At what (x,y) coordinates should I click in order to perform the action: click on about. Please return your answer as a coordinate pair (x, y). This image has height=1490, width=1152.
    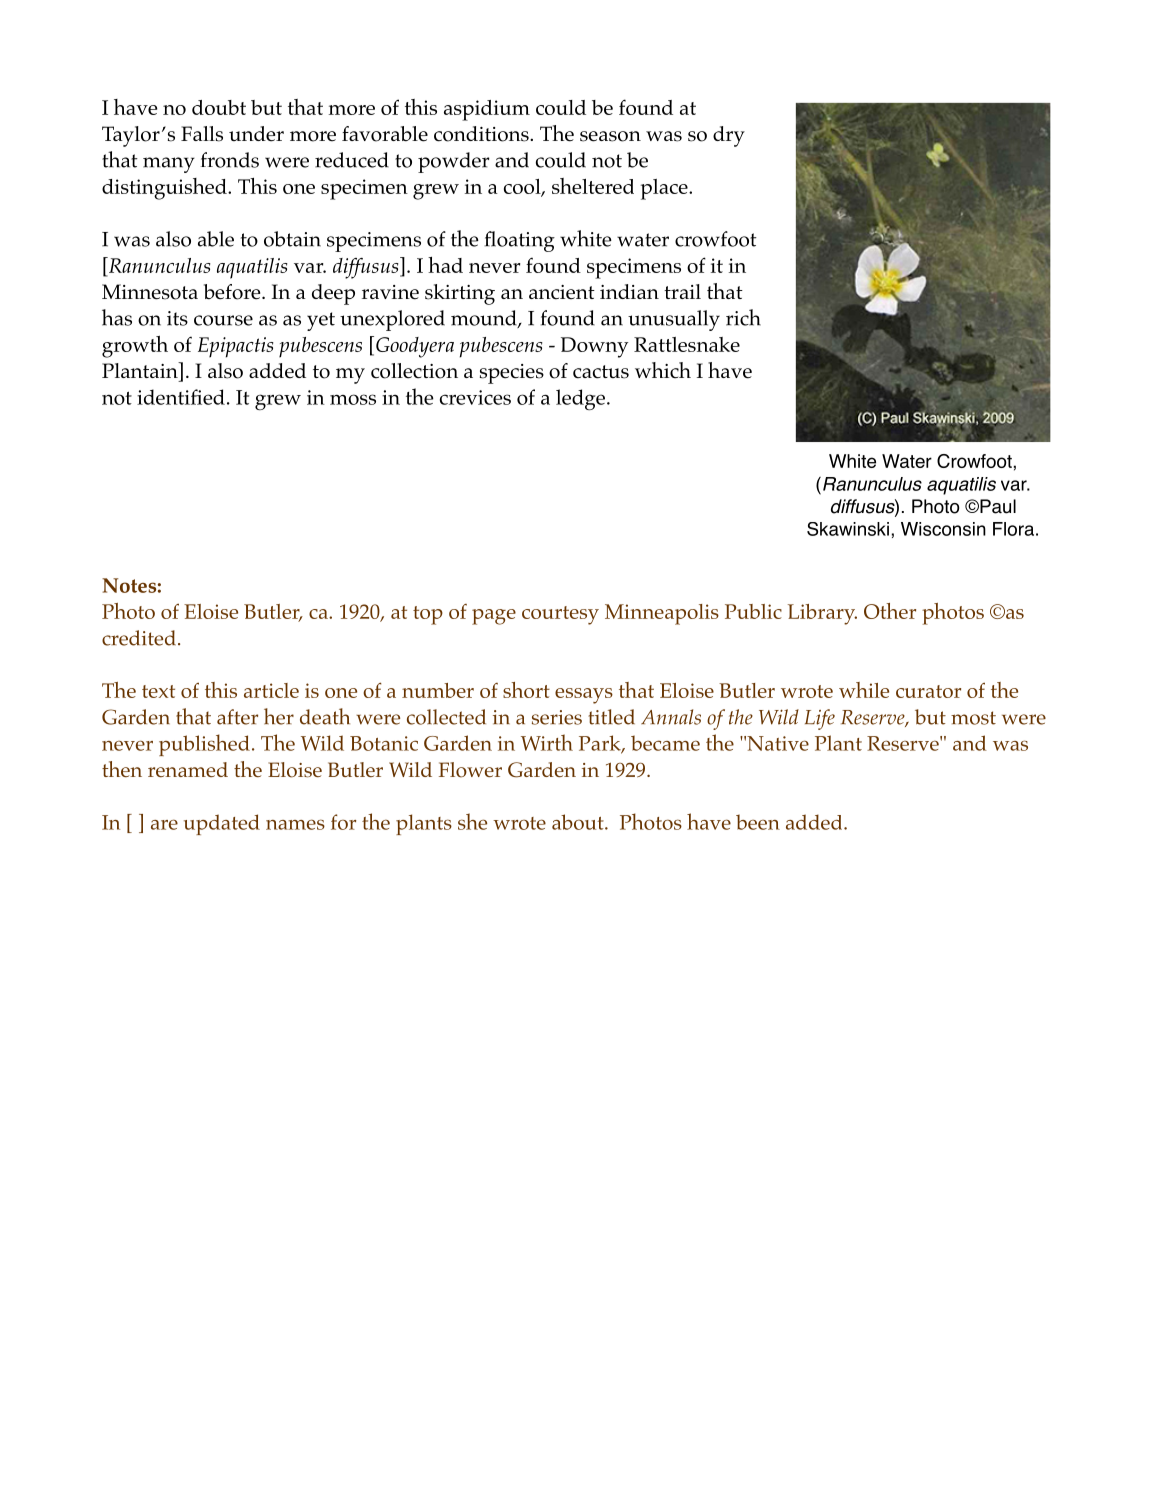
    Looking at the image, I should click on (579, 822).
